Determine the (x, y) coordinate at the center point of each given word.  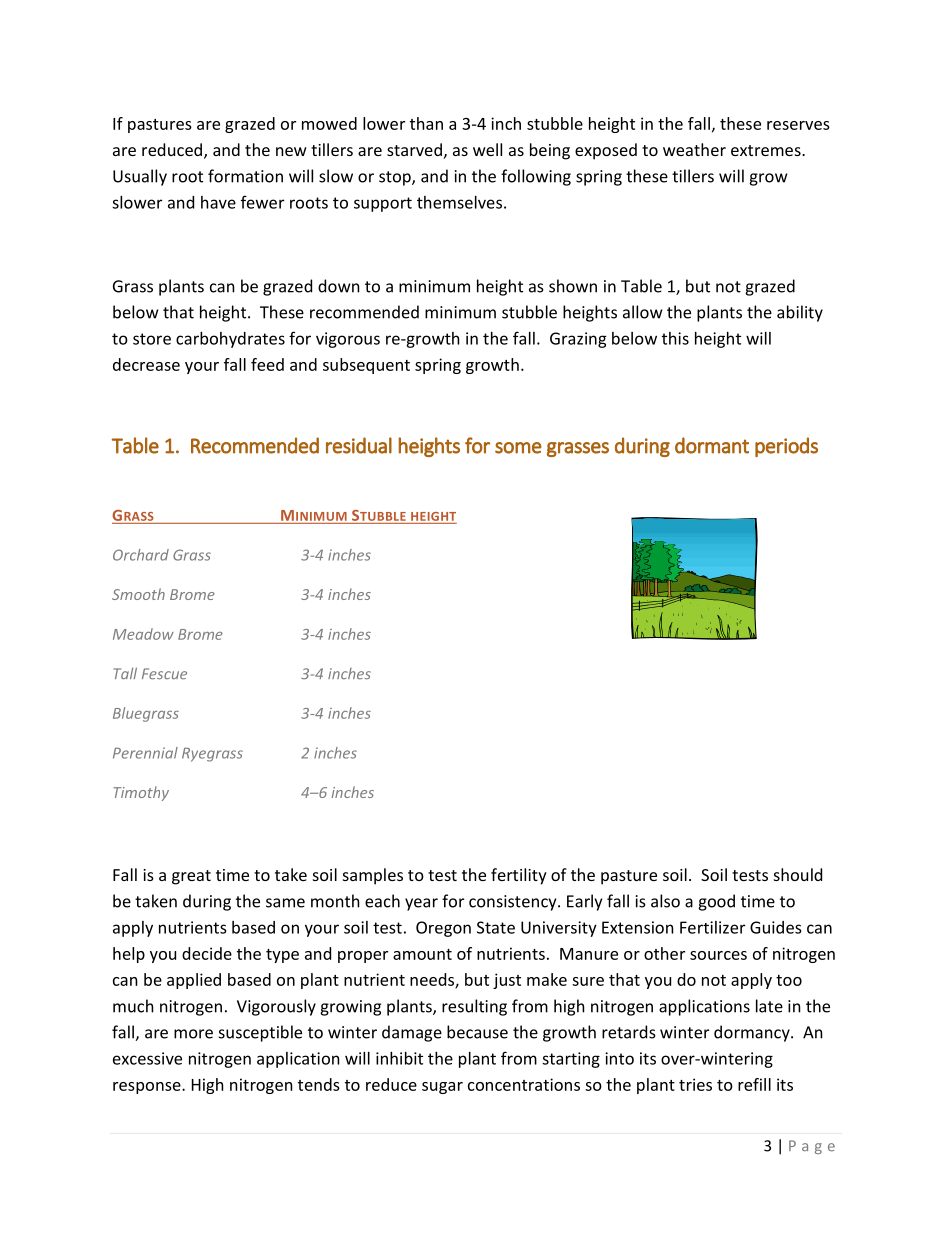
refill (754, 1084)
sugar (442, 1088)
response (148, 1088)
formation (245, 176)
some (518, 448)
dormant (712, 445)
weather (694, 149)
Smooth (138, 594)
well (487, 149)
